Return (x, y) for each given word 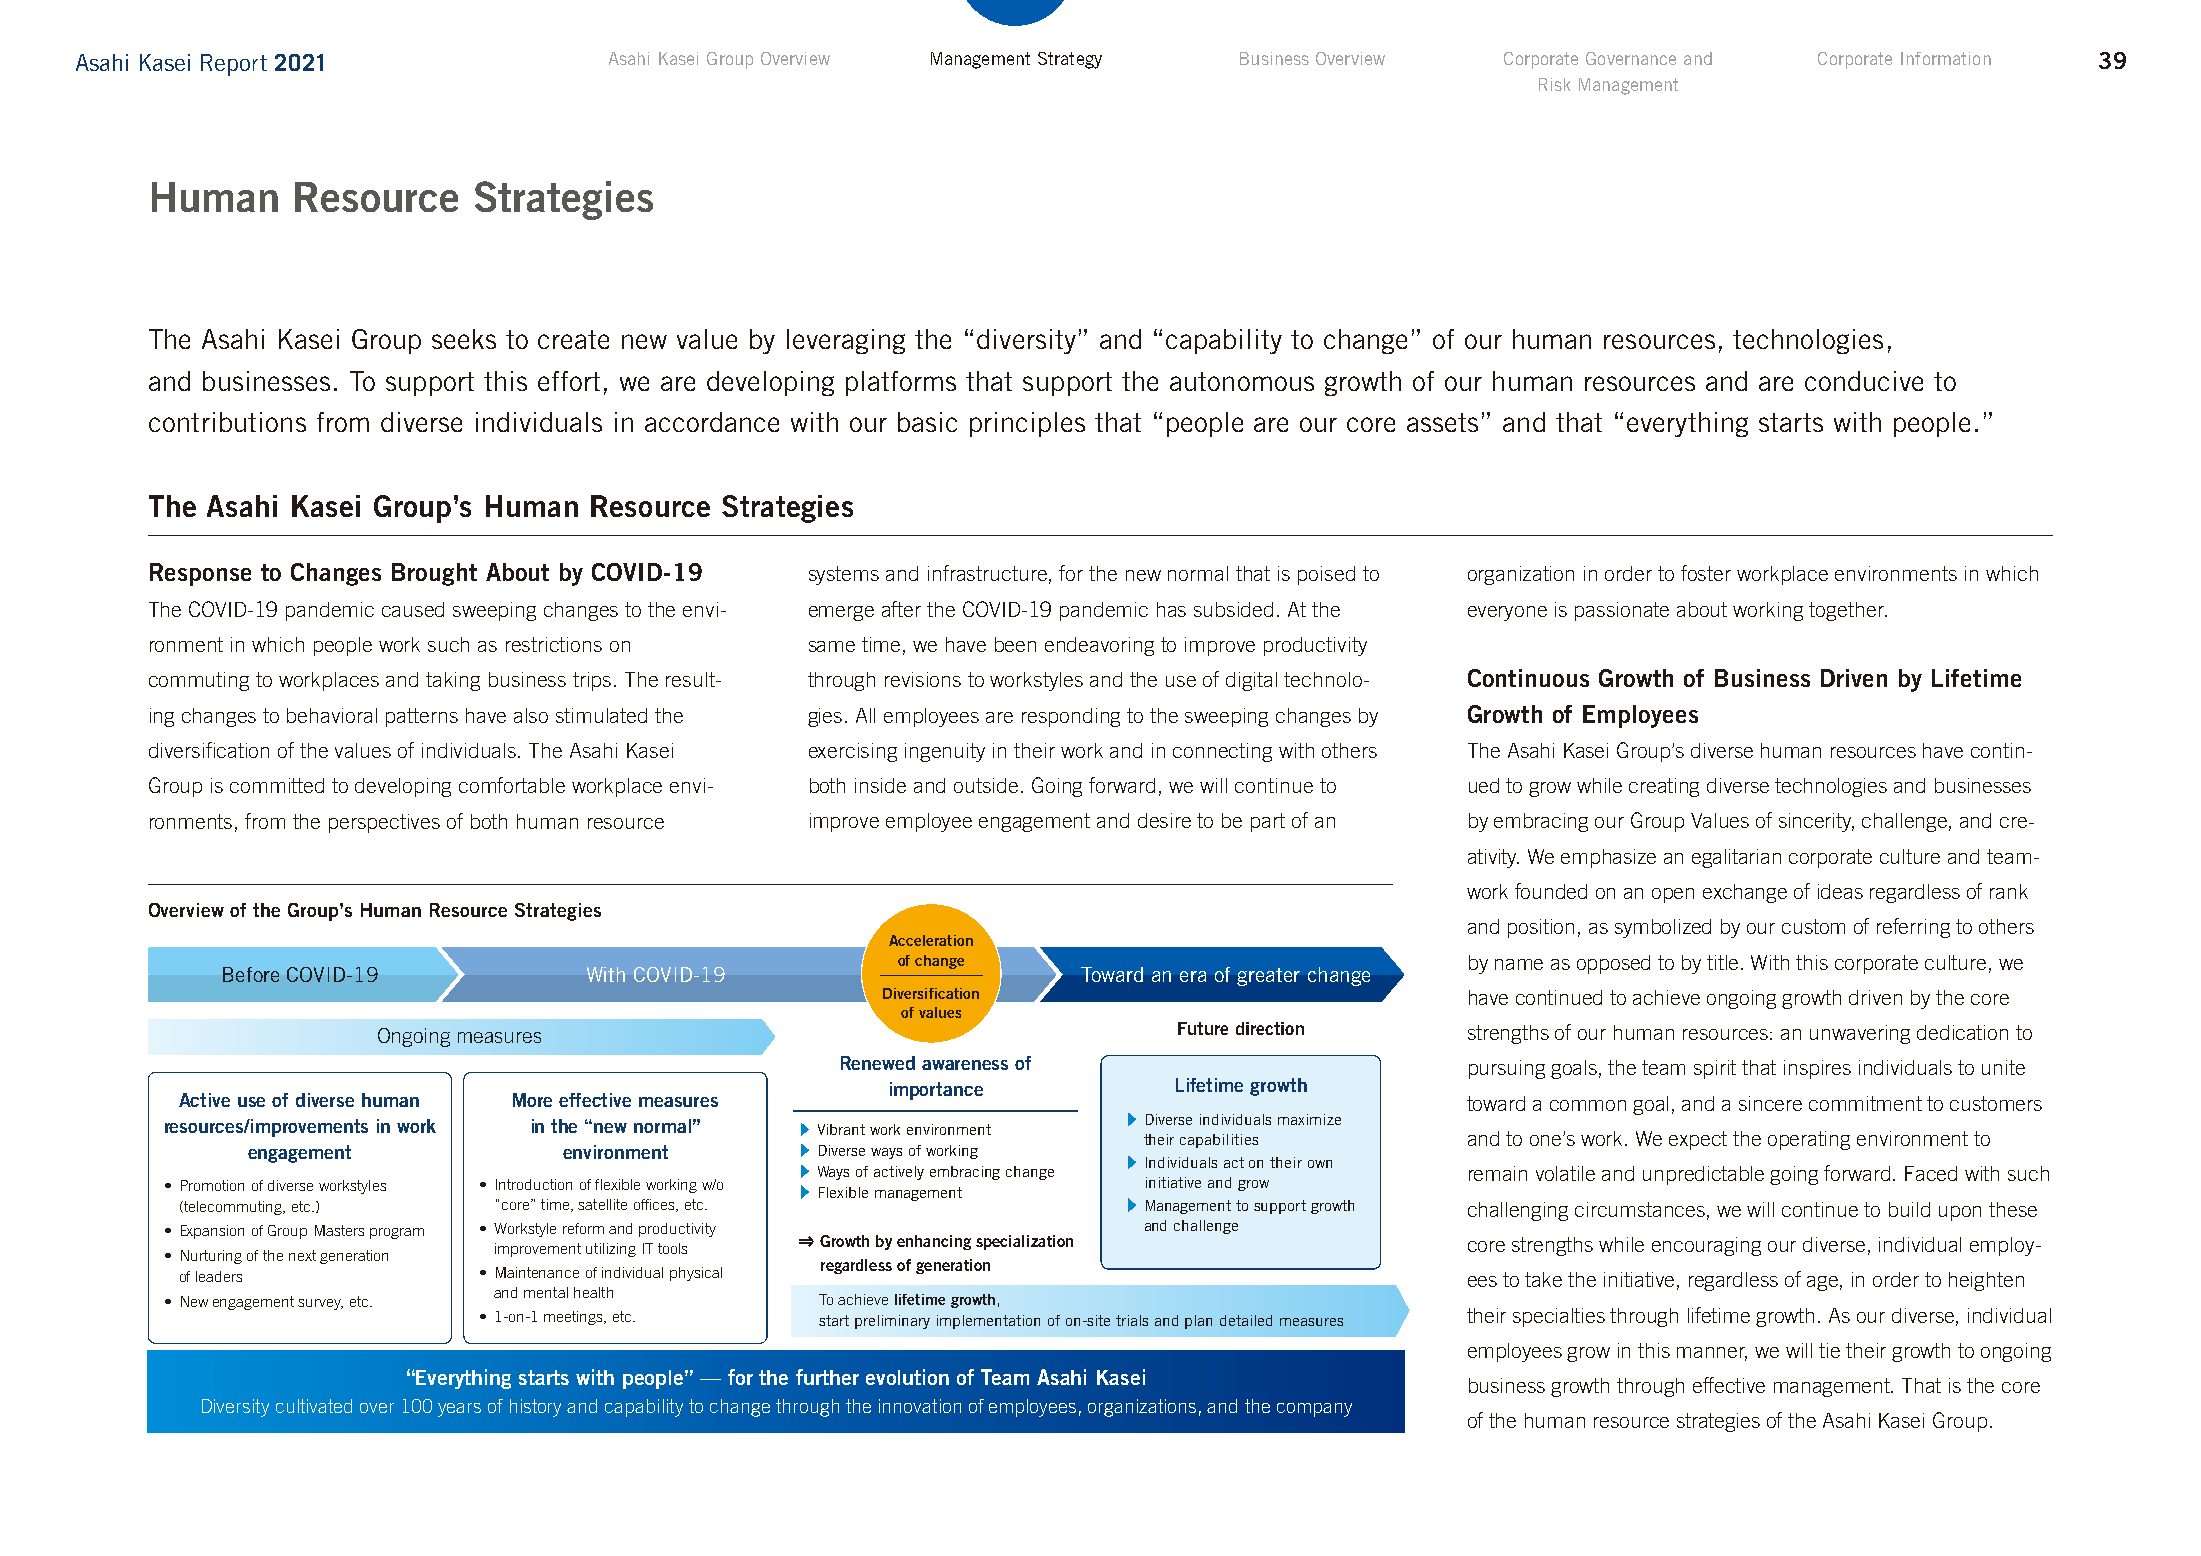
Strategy (1070, 60)
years (459, 1410)
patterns (422, 717)
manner (1712, 1353)
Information (1946, 58)
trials (1132, 1320)
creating (1664, 787)
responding (1071, 717)
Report (234, 65)
